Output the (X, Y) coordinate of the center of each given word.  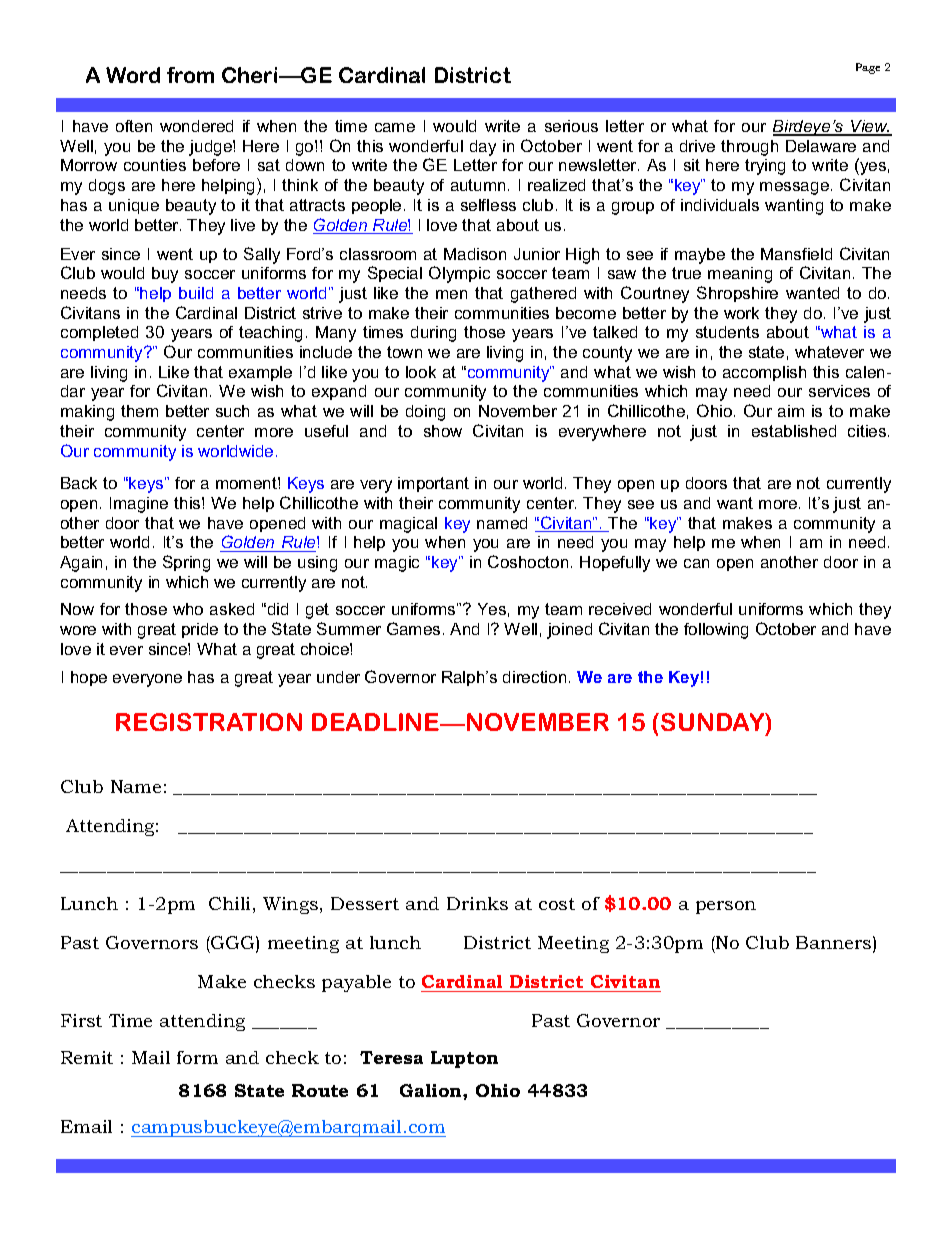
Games (413, 628)
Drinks (477, 903)
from (190, 75)
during (433, 334)
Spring (186, 563)
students (727, 332)
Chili (229, 903)
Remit (87, 1057)
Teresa (391, 1057)
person (726, 907)
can (696, 563)
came (395, 127)
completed (99, 333)
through (749, 148)
